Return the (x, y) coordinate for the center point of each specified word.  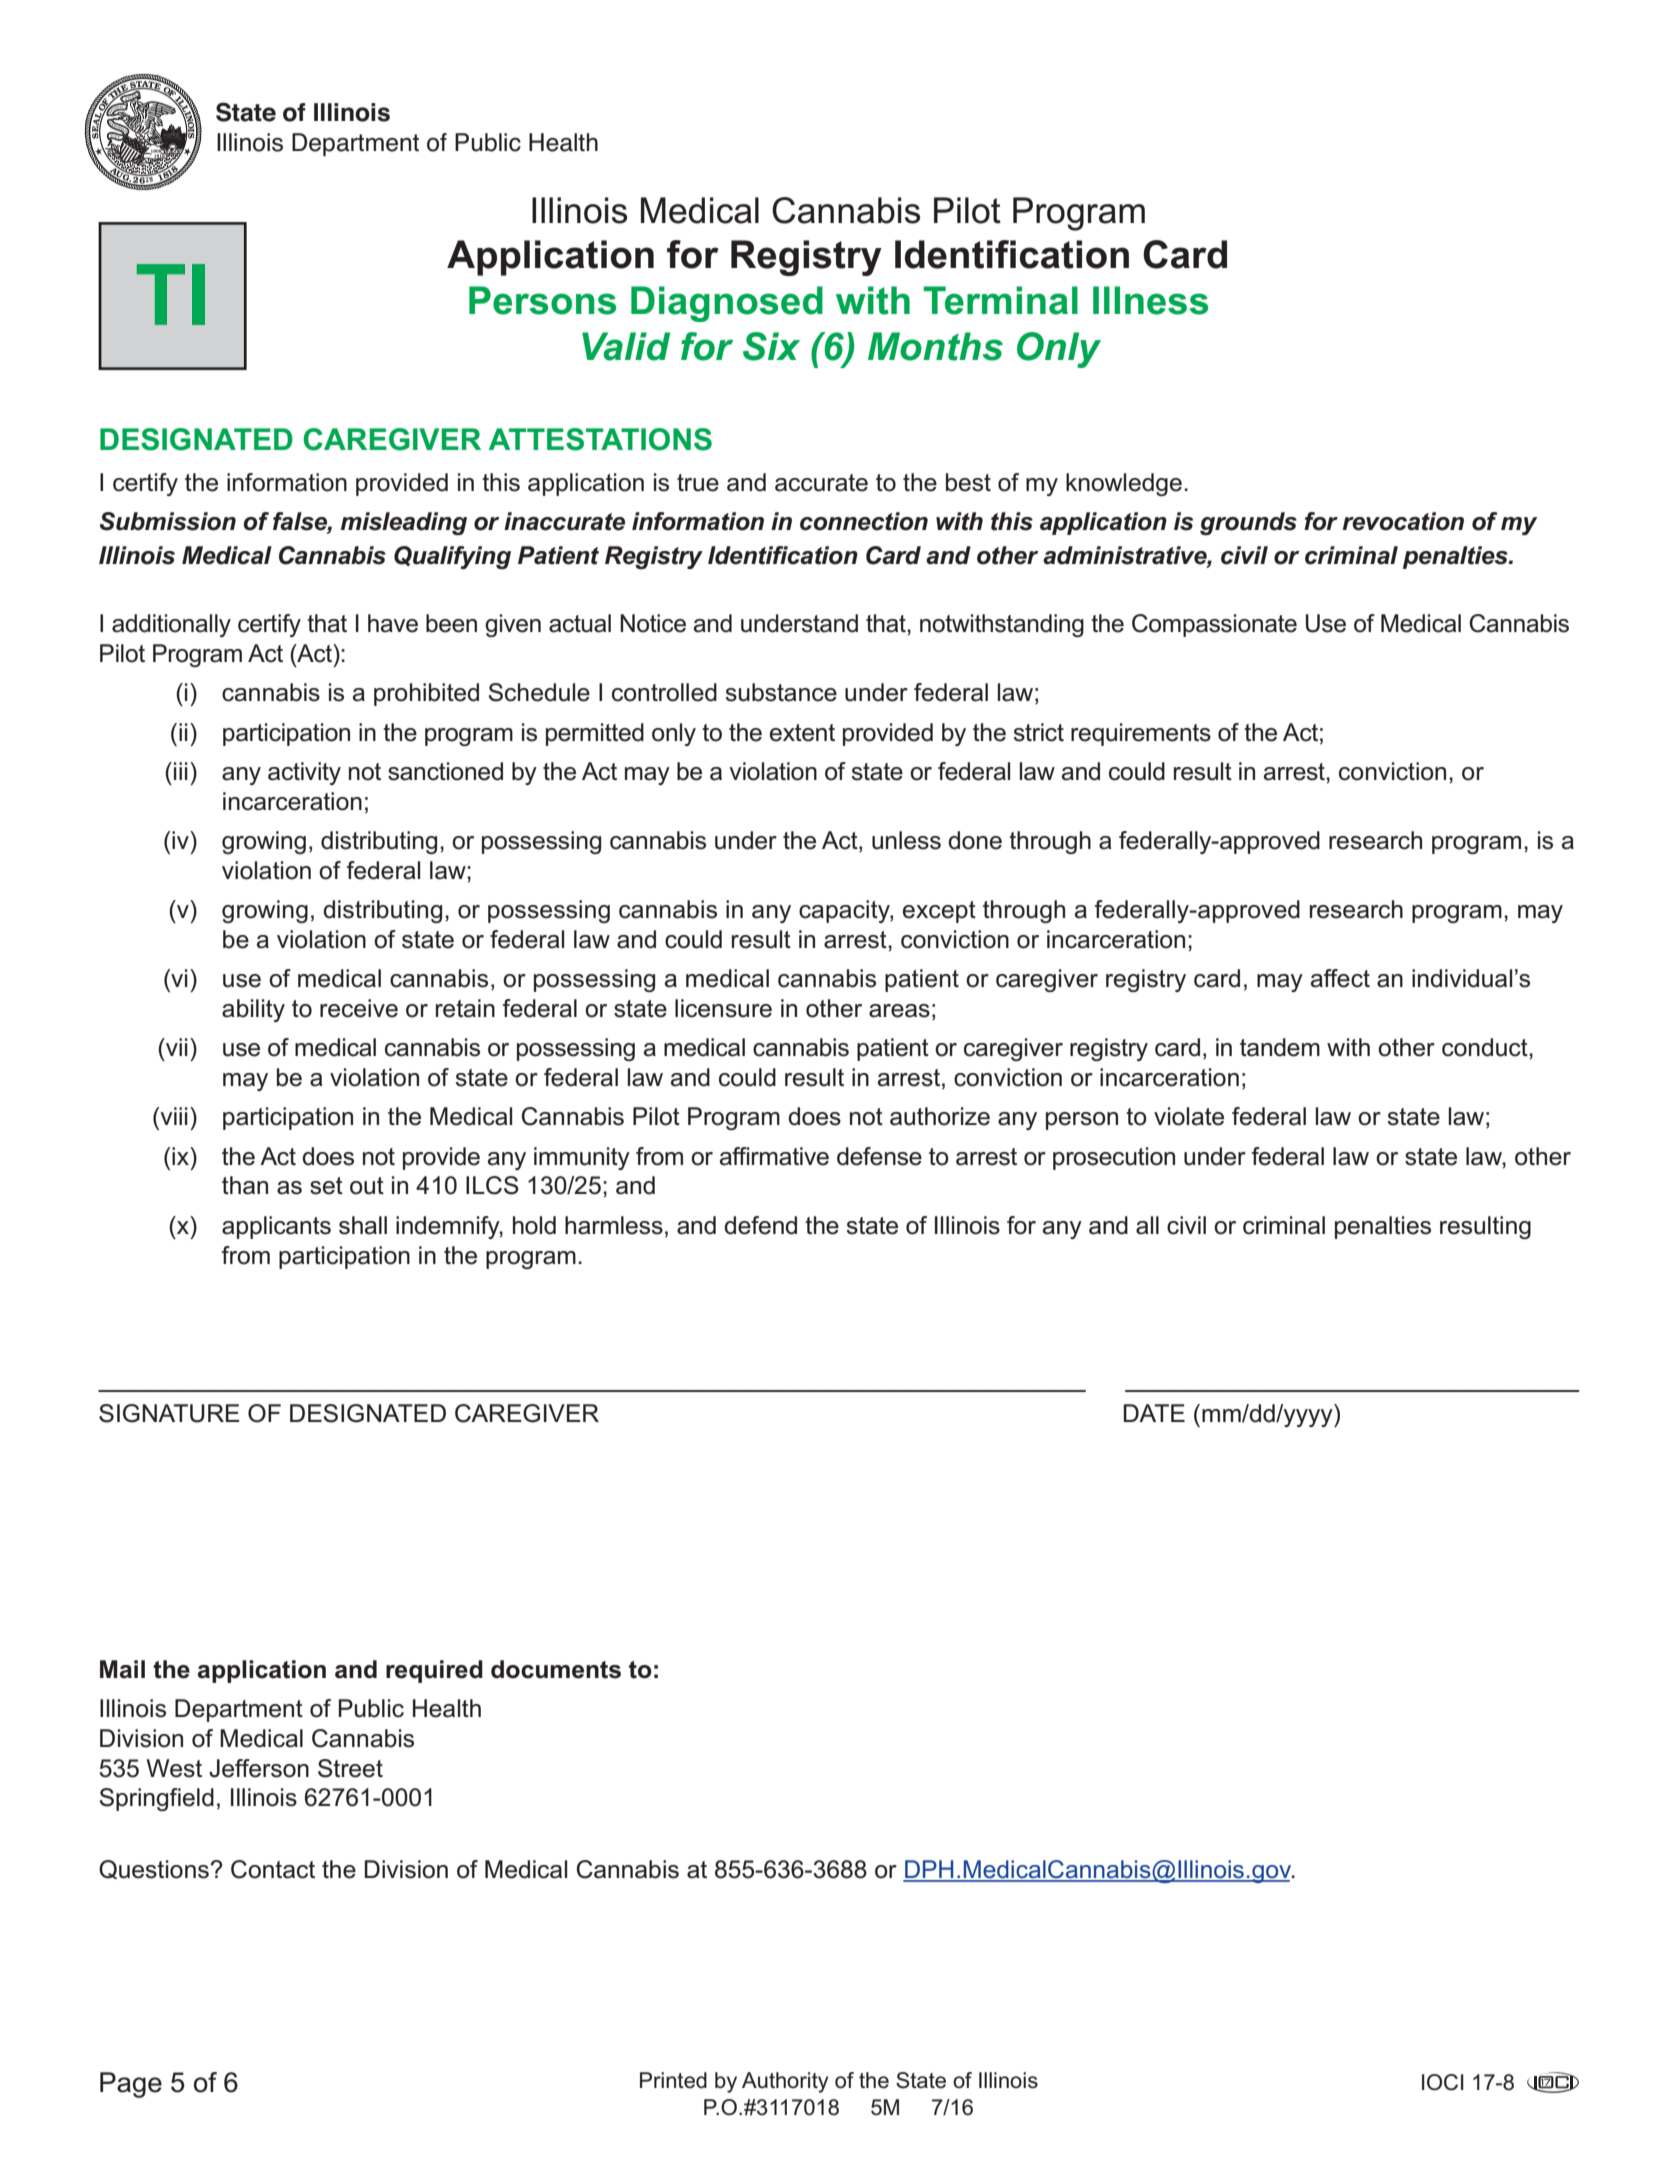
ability (253, 1010)
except (939, 912)
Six (771, 346)
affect (1340, 978)
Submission (168, 521)
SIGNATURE (169, 1413)
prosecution (1114, 1158)
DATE (1154, 1413)
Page (131, 2085)
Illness (1150, 300)
